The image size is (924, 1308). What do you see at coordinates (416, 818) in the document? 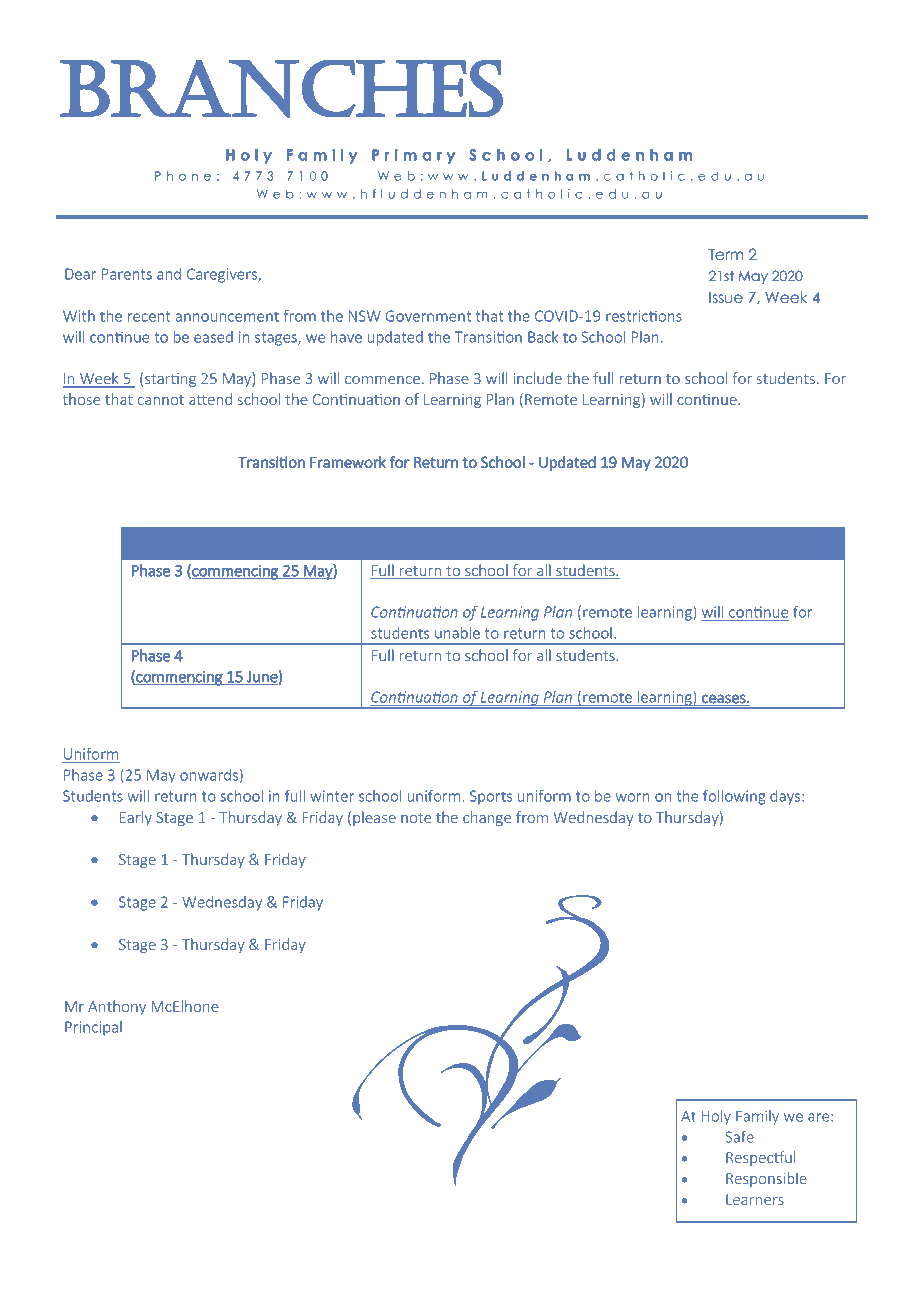
I see `note` at bounding box center [416, 818].
